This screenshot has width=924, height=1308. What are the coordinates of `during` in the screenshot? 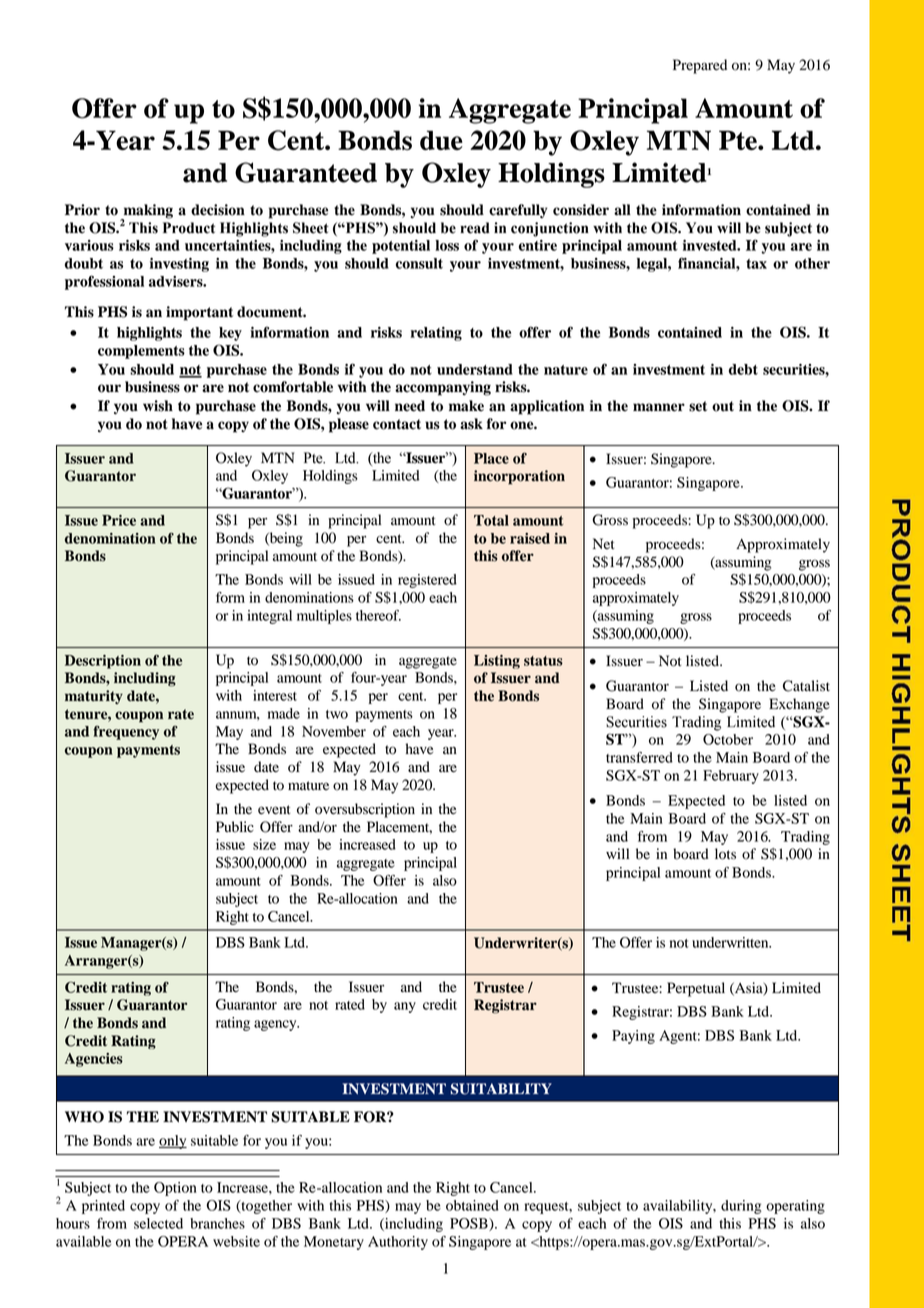 It's located at (741, 1207).
